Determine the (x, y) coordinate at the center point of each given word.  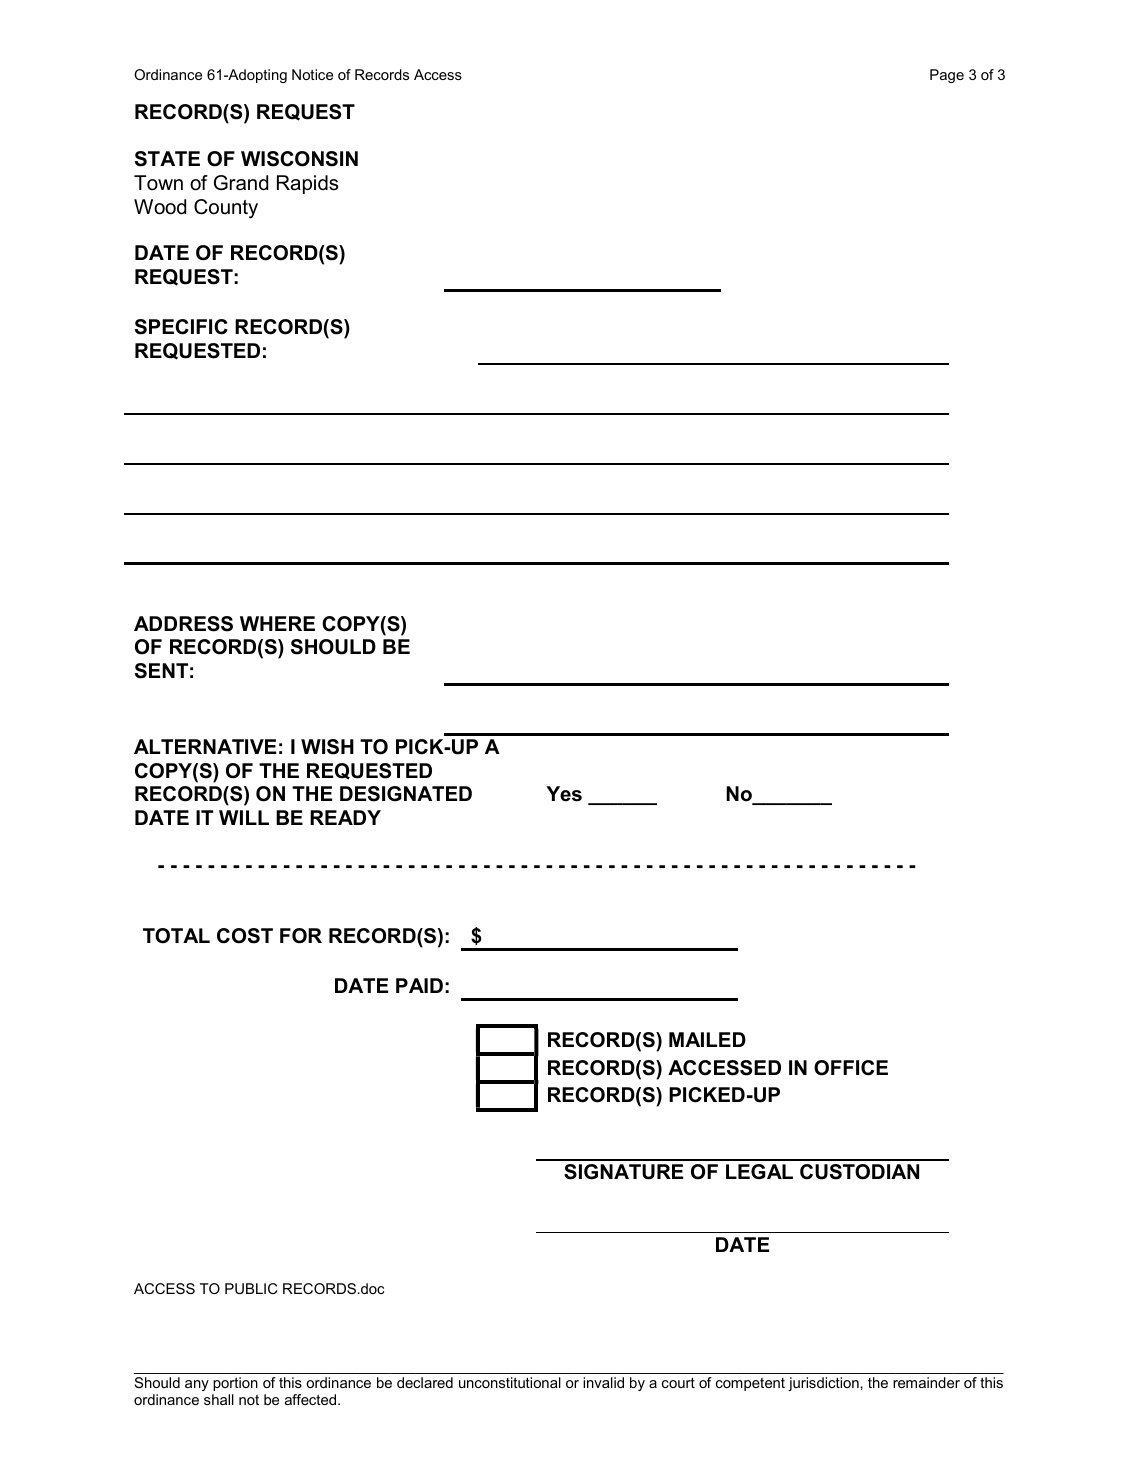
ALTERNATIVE (205, 746)
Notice (312, 74)
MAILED (707, 1039)
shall (219, 1399)
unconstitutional (510, 1382)
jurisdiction (823, 1384)
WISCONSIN (299, 159)
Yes (564, 794)
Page (947, 76)
